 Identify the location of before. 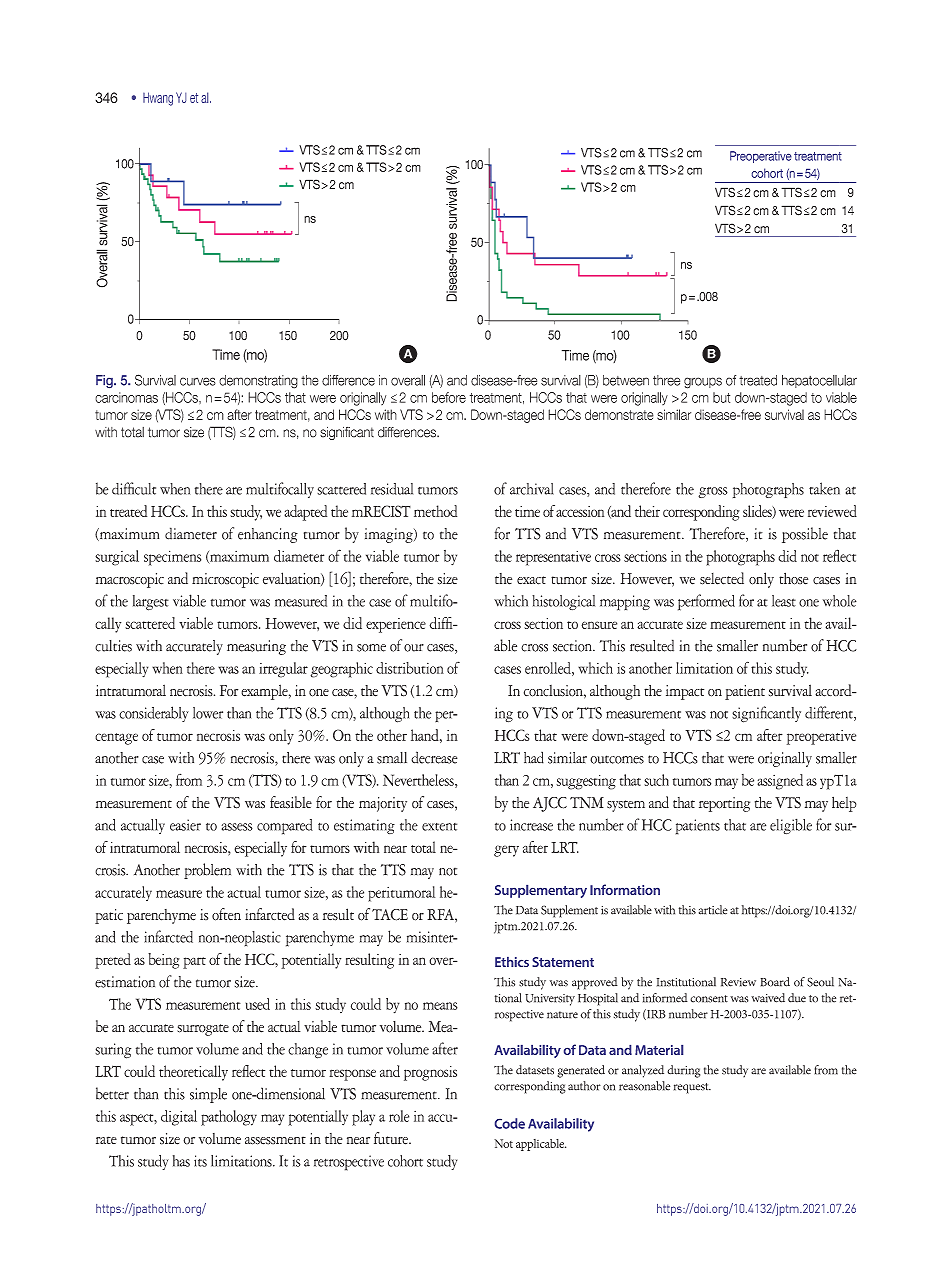
(449, 397).
